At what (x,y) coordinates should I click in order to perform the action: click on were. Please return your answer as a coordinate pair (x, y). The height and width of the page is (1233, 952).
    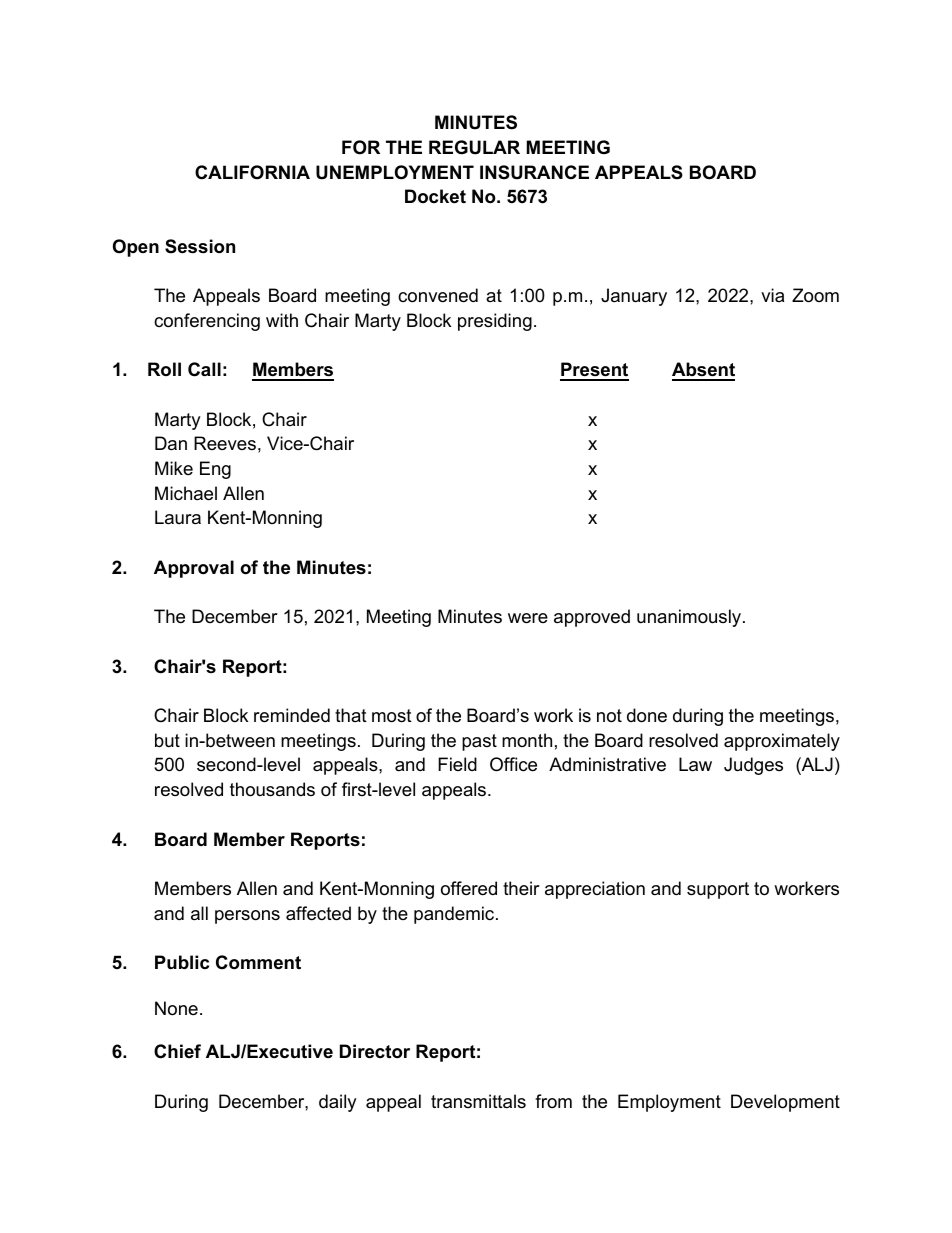
    Looking at the image, I should click on (528, 618).
